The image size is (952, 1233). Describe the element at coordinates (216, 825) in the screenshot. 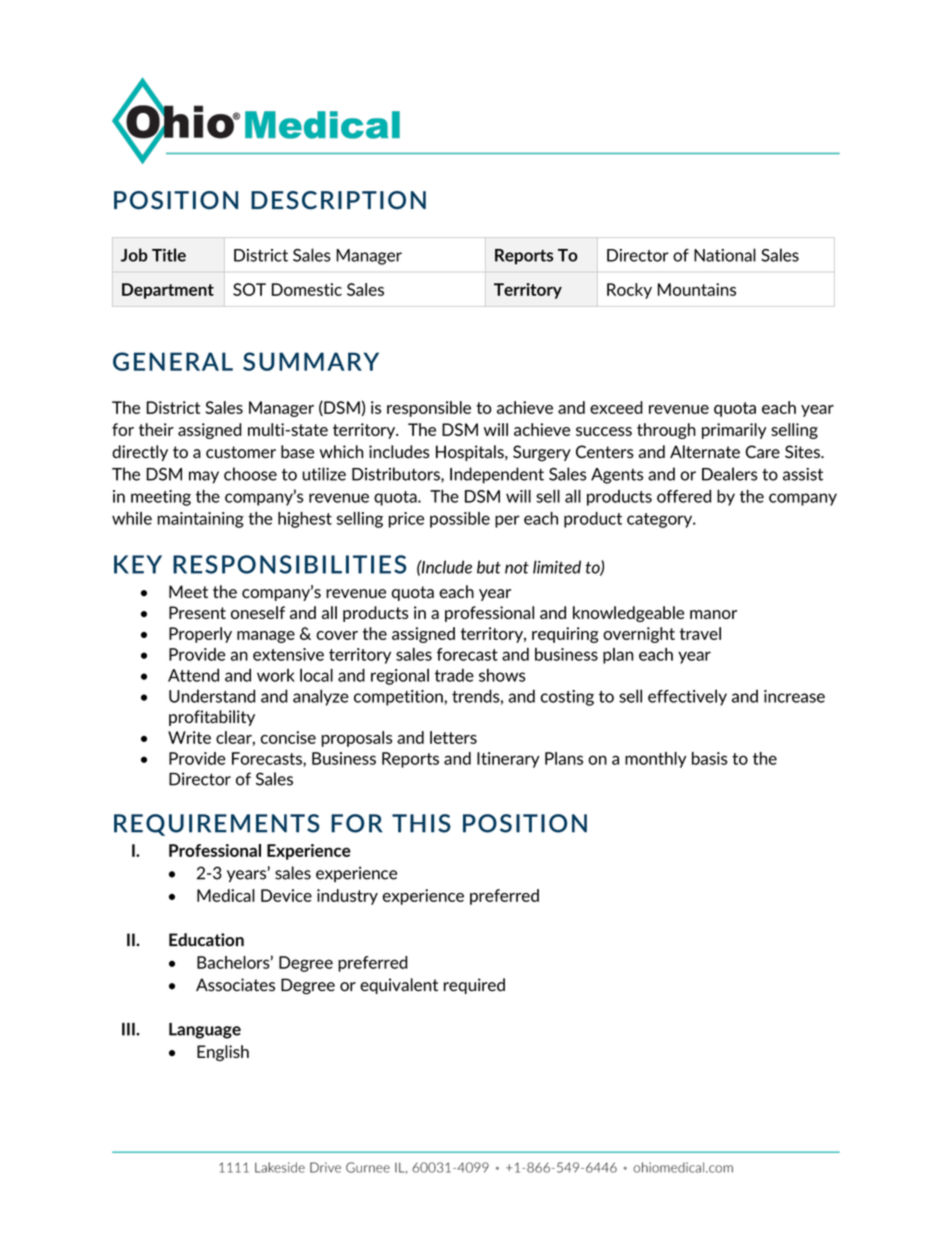

I see `REQUIREMENTS` at that location.
